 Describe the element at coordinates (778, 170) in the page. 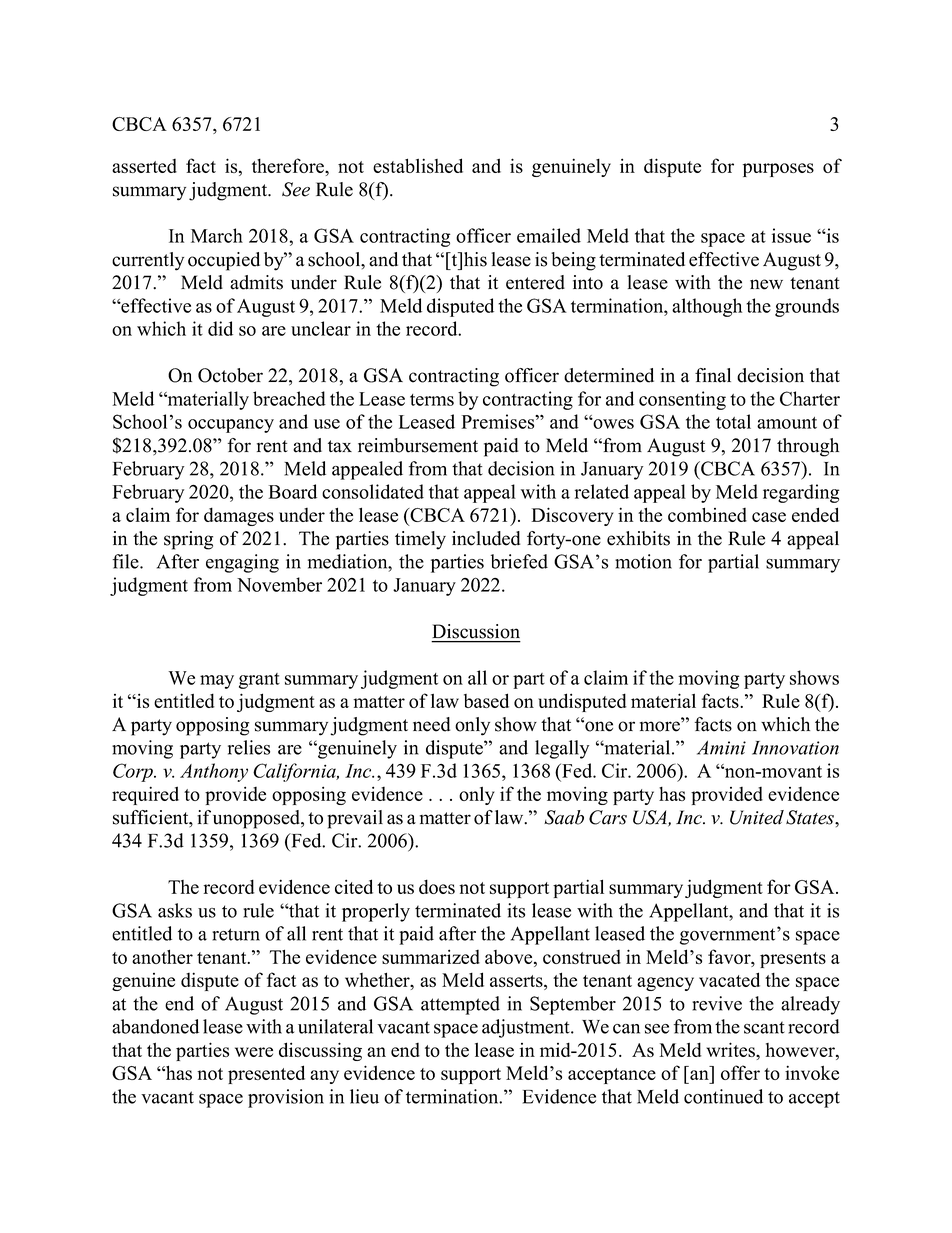

I see `purposes` at that location.
